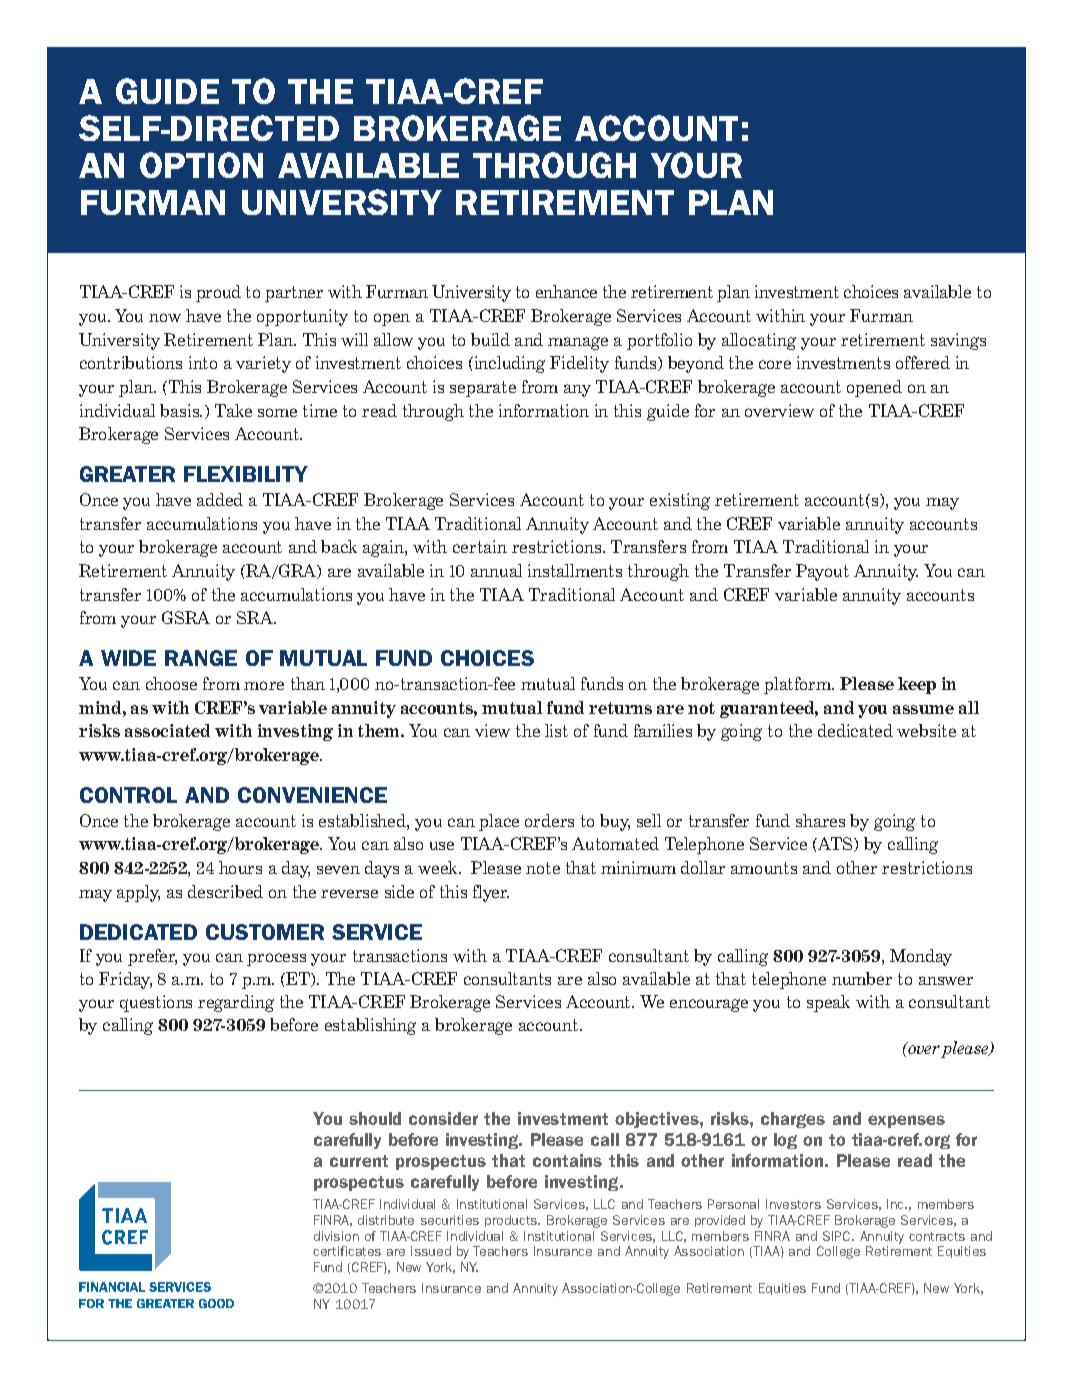  I want to click on products, so click(512, 1221).
